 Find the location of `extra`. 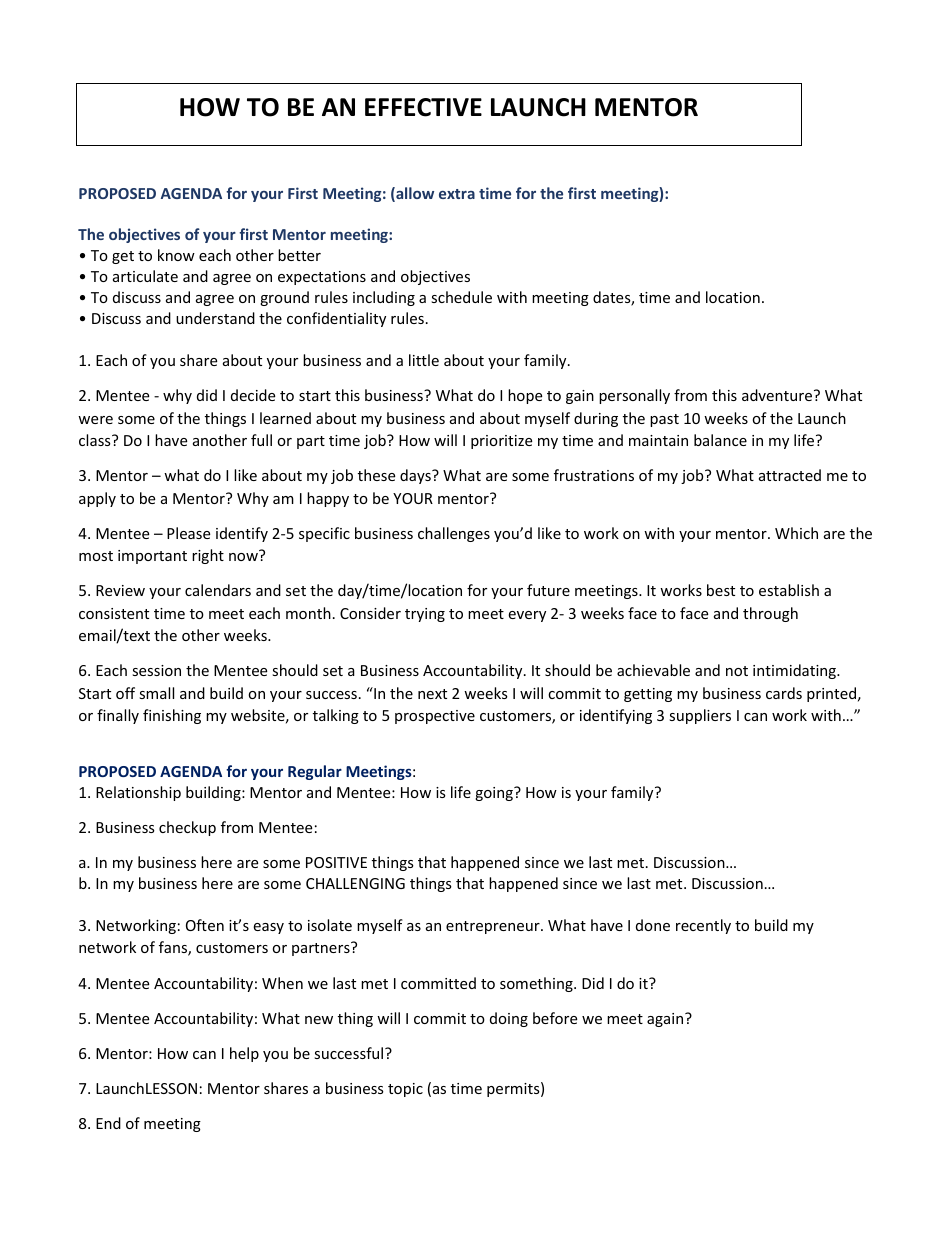

extra is located at coordinates (457, 194).
